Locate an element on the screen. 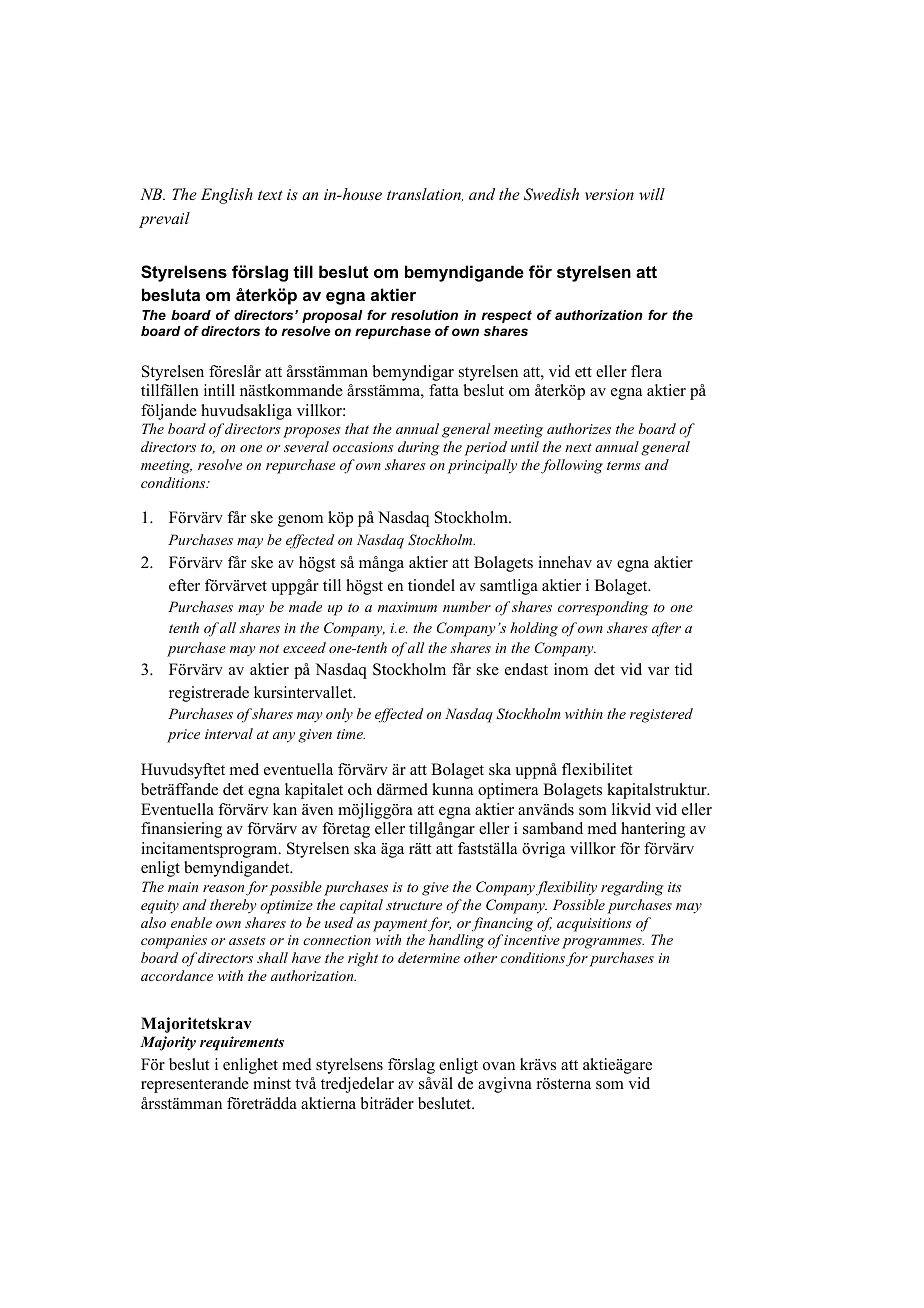 The image size is (924, 1308). requirements is located at coordinates (242, 1043).
